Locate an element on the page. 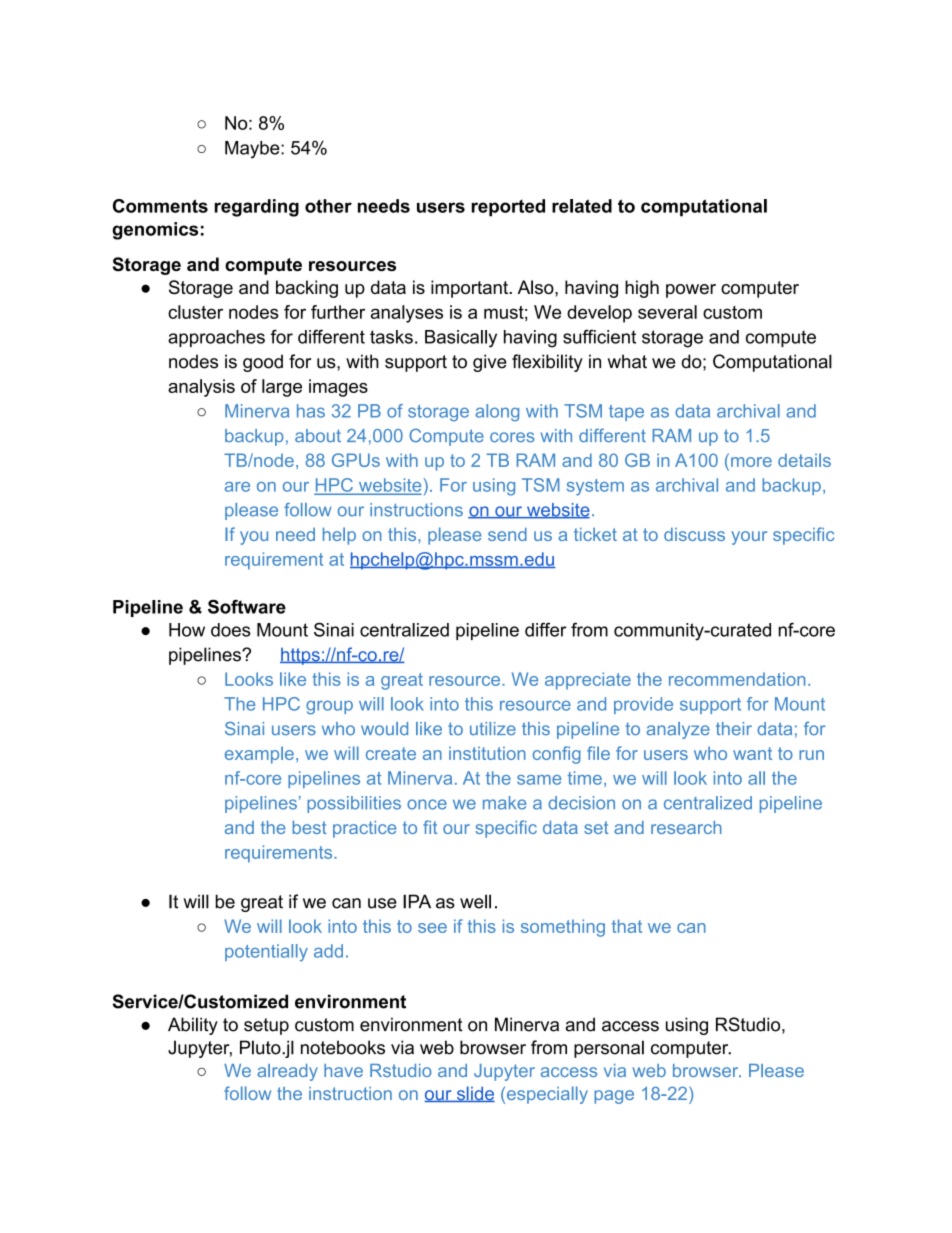 The image size is (952, 1233). page is located at coordinates (614, 1097).
